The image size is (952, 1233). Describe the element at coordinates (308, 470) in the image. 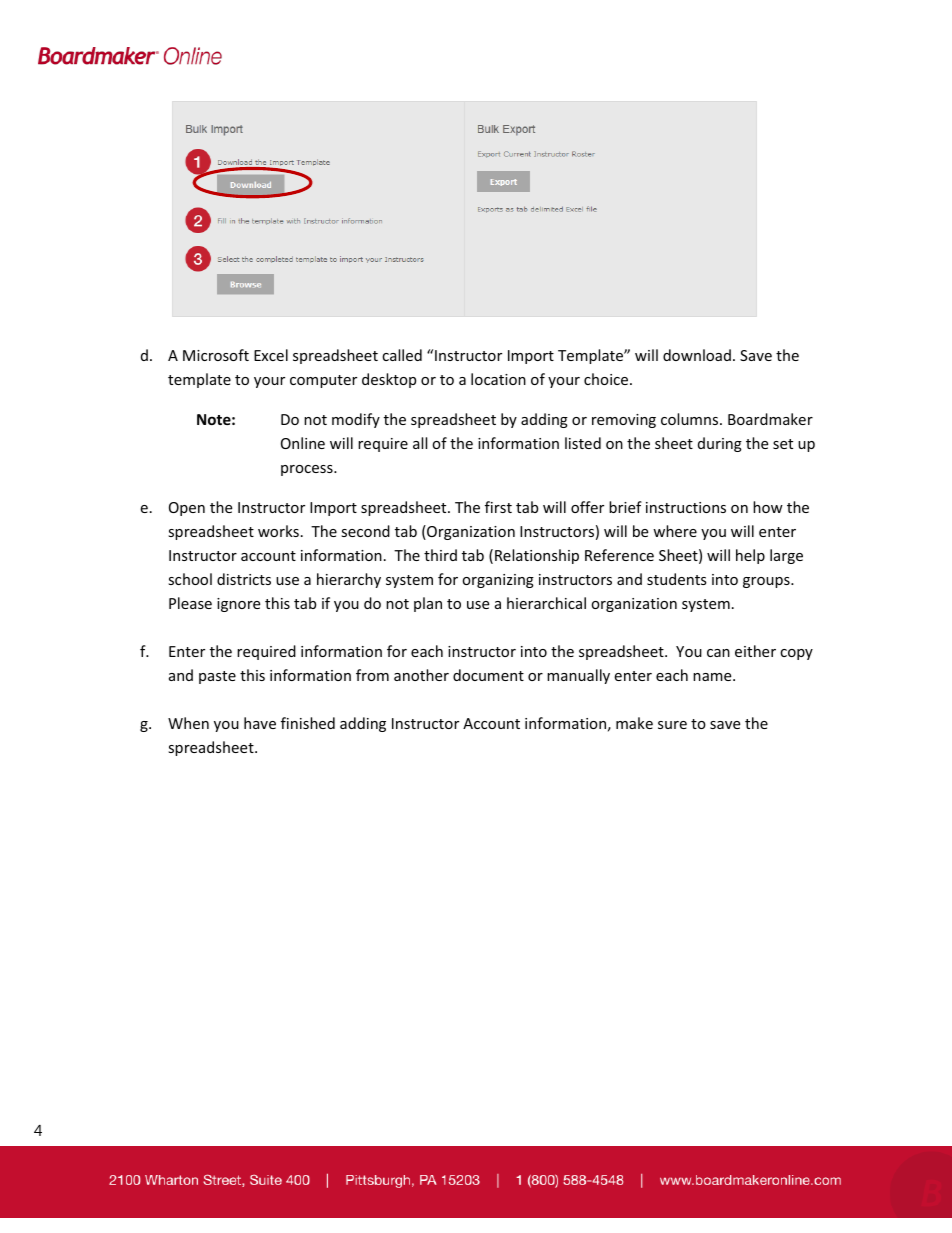

I see `process` at that location.
